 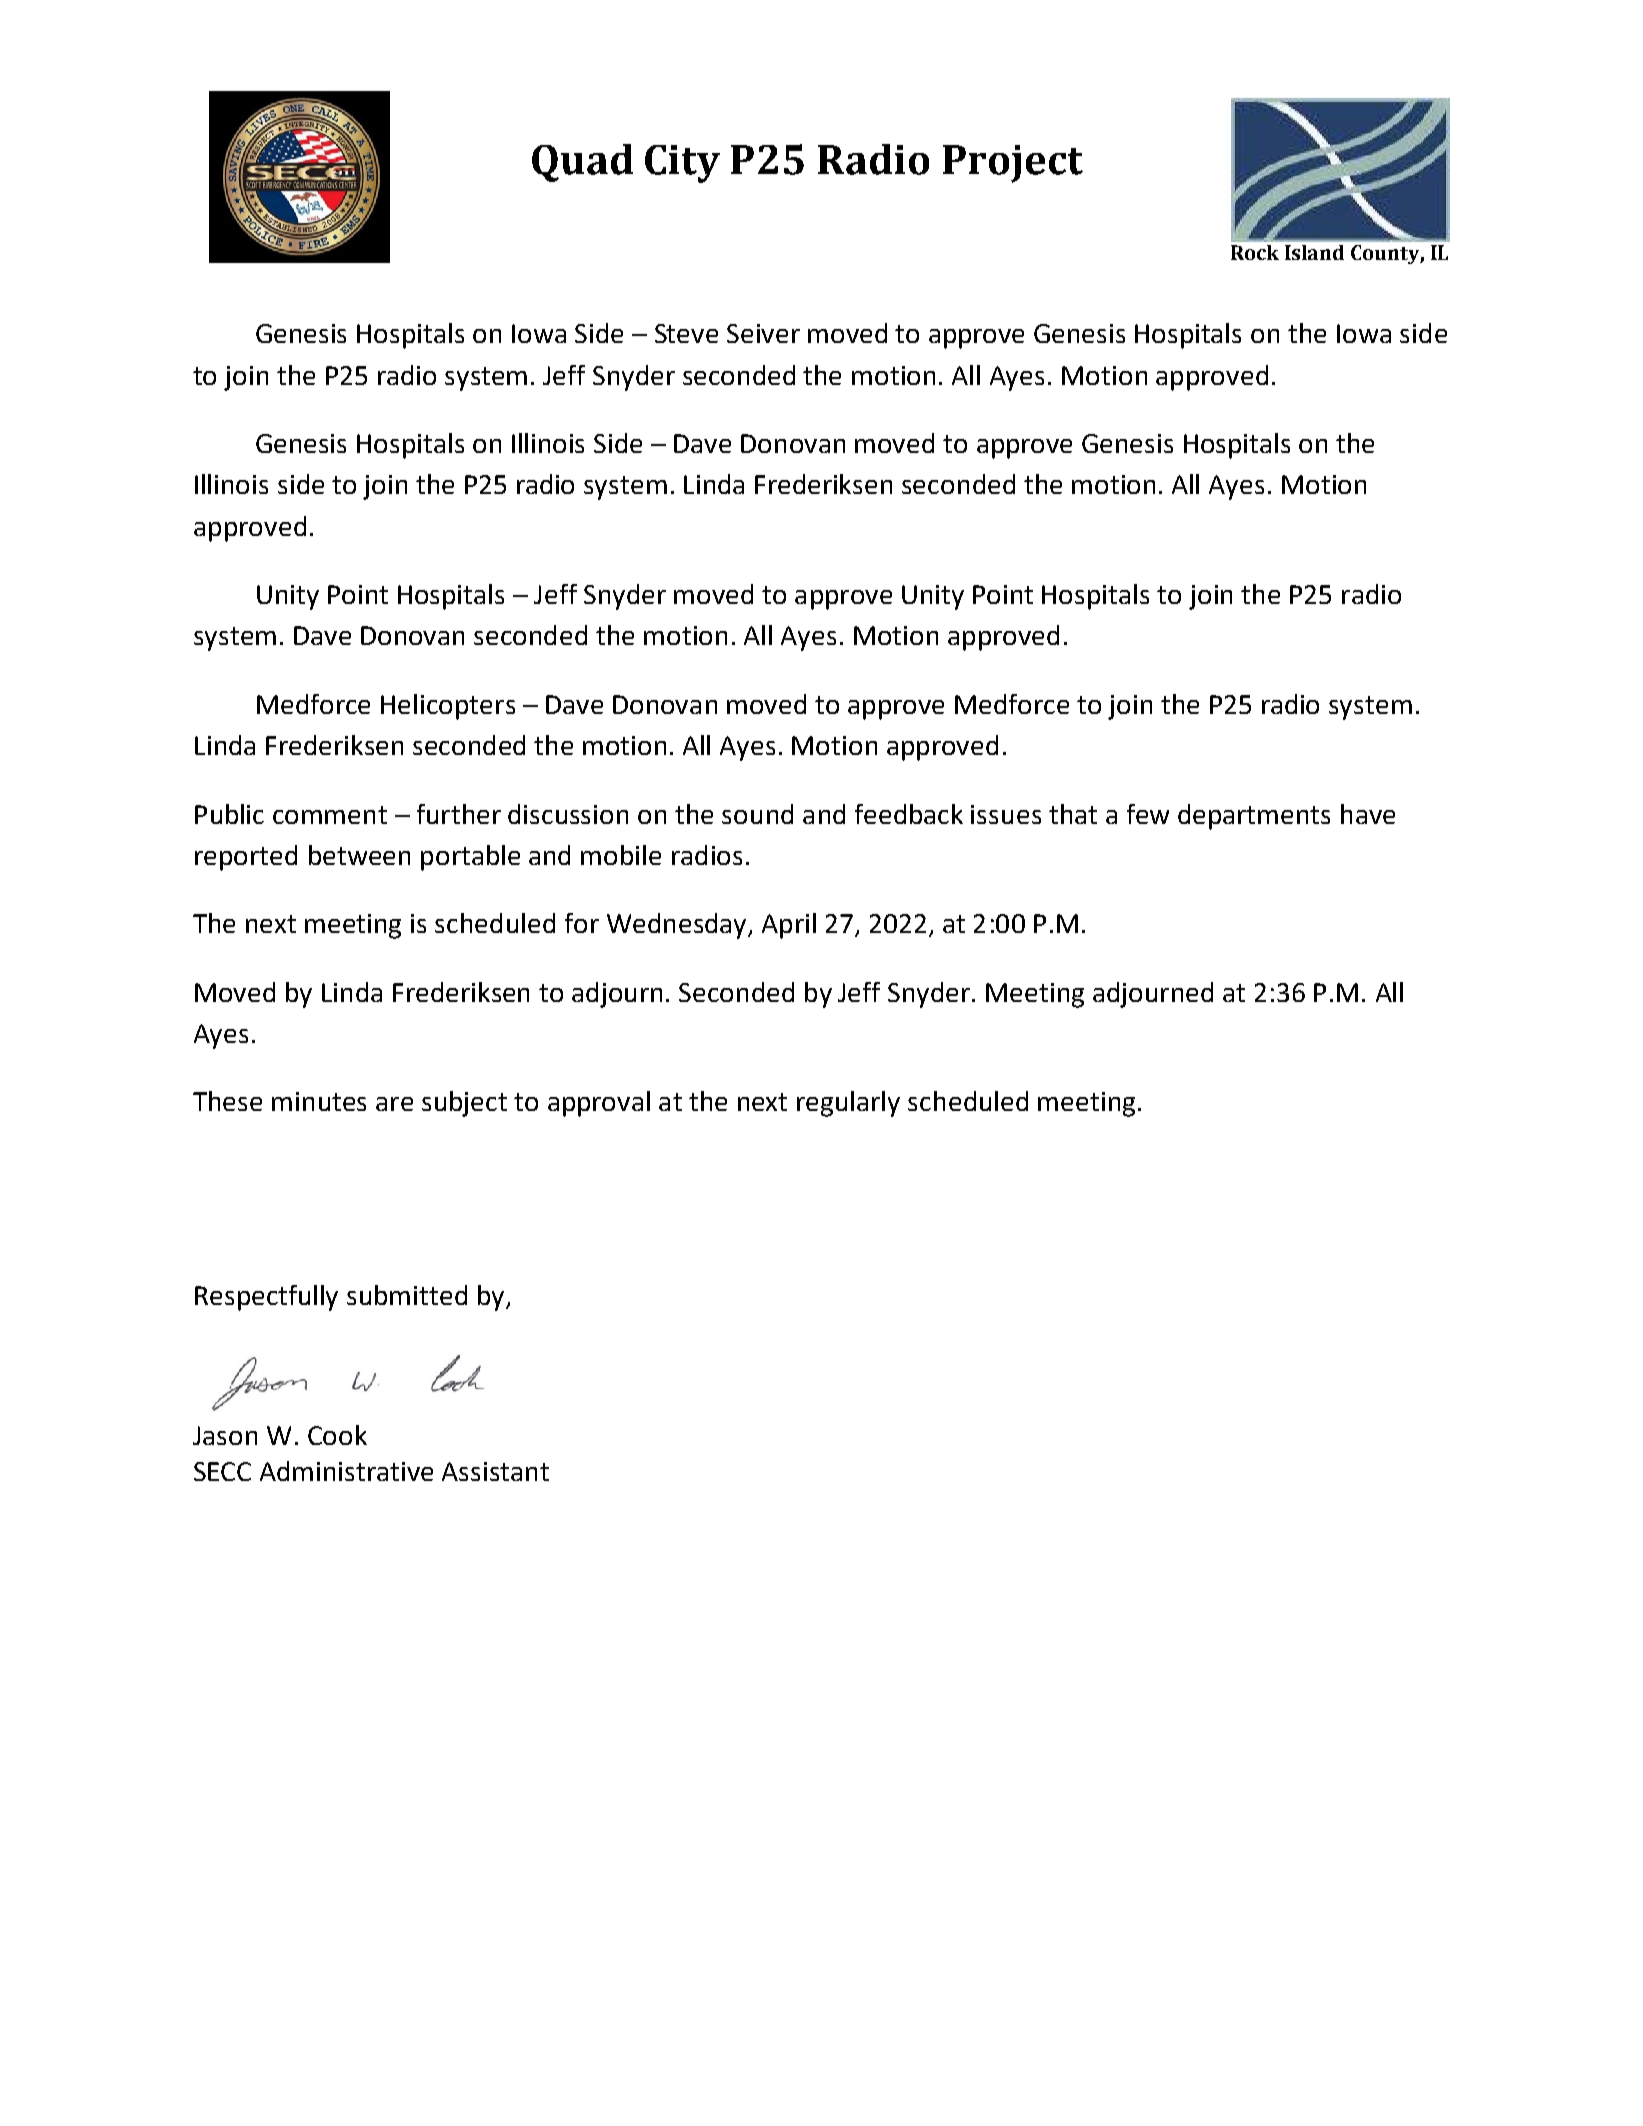 I want to click on City, so click(x=682, y=164).
